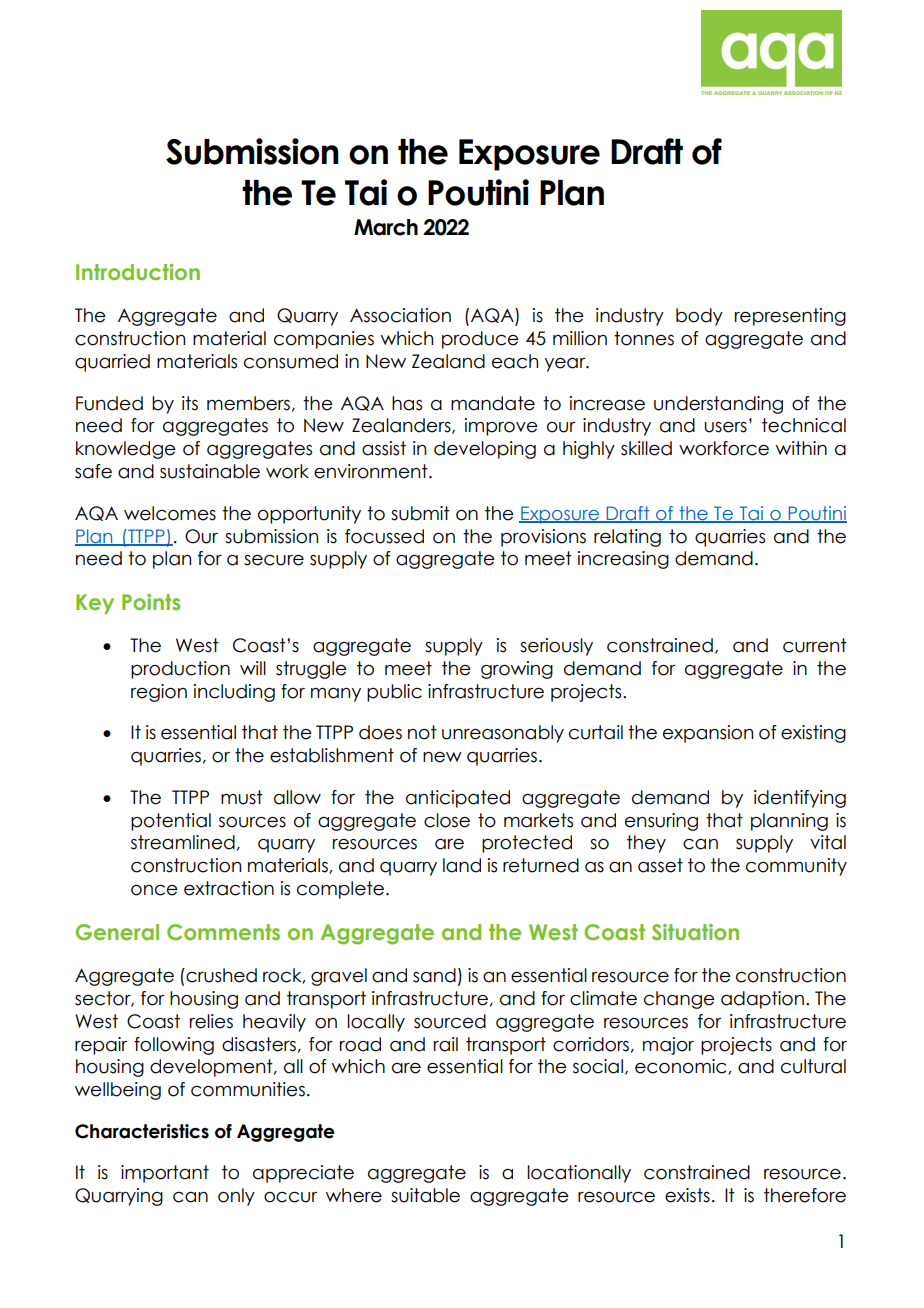 Image resolution: width=924 pixels, height=1308 pixels. Describe the element at coordinates (687, 1195) in the document. I see `exists` at that location.
